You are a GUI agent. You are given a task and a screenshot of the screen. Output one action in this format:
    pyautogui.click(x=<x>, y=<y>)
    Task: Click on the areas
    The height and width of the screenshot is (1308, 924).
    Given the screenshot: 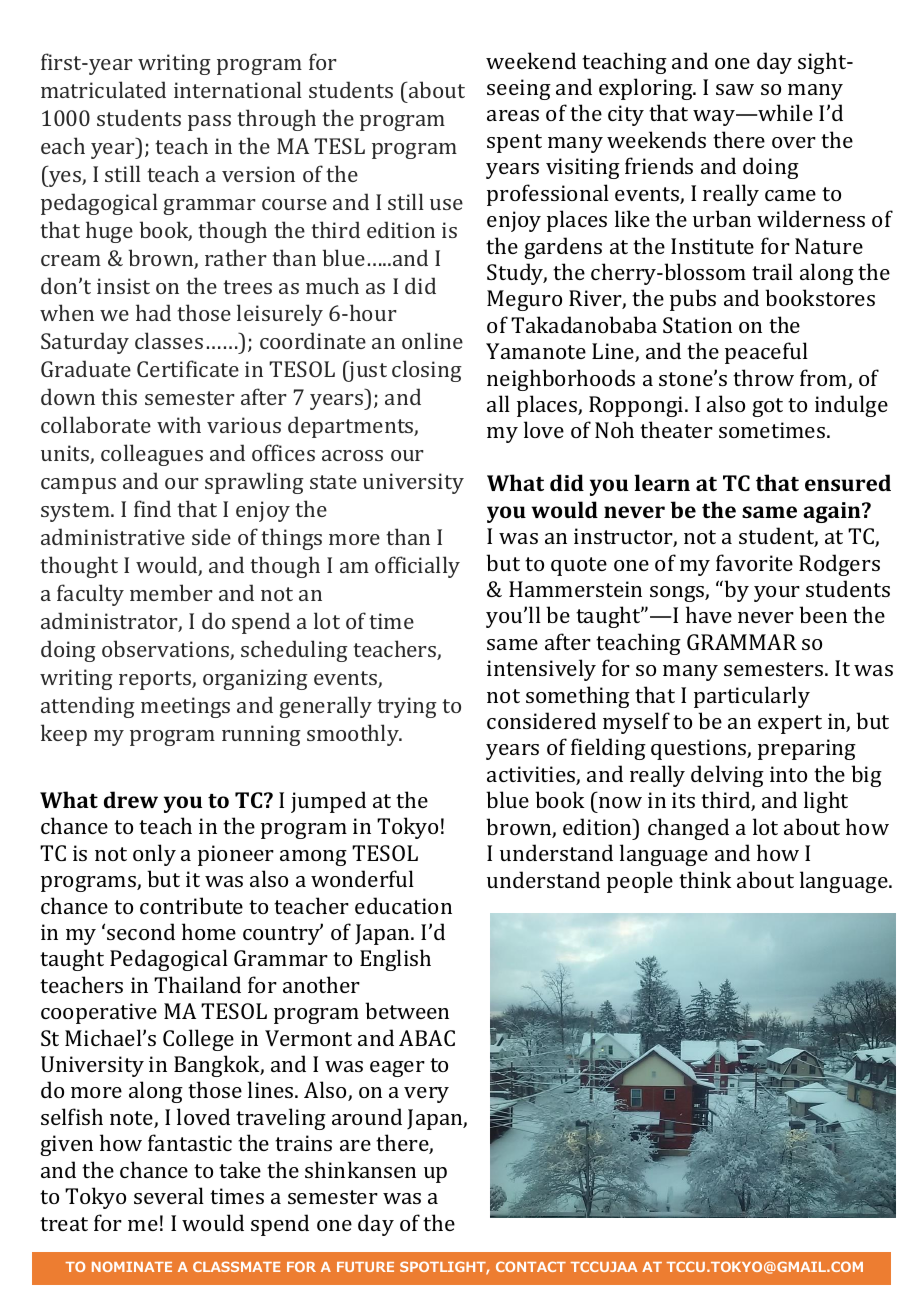 What is the action you would take?
    pyautogui.click(x=513, y=115)
